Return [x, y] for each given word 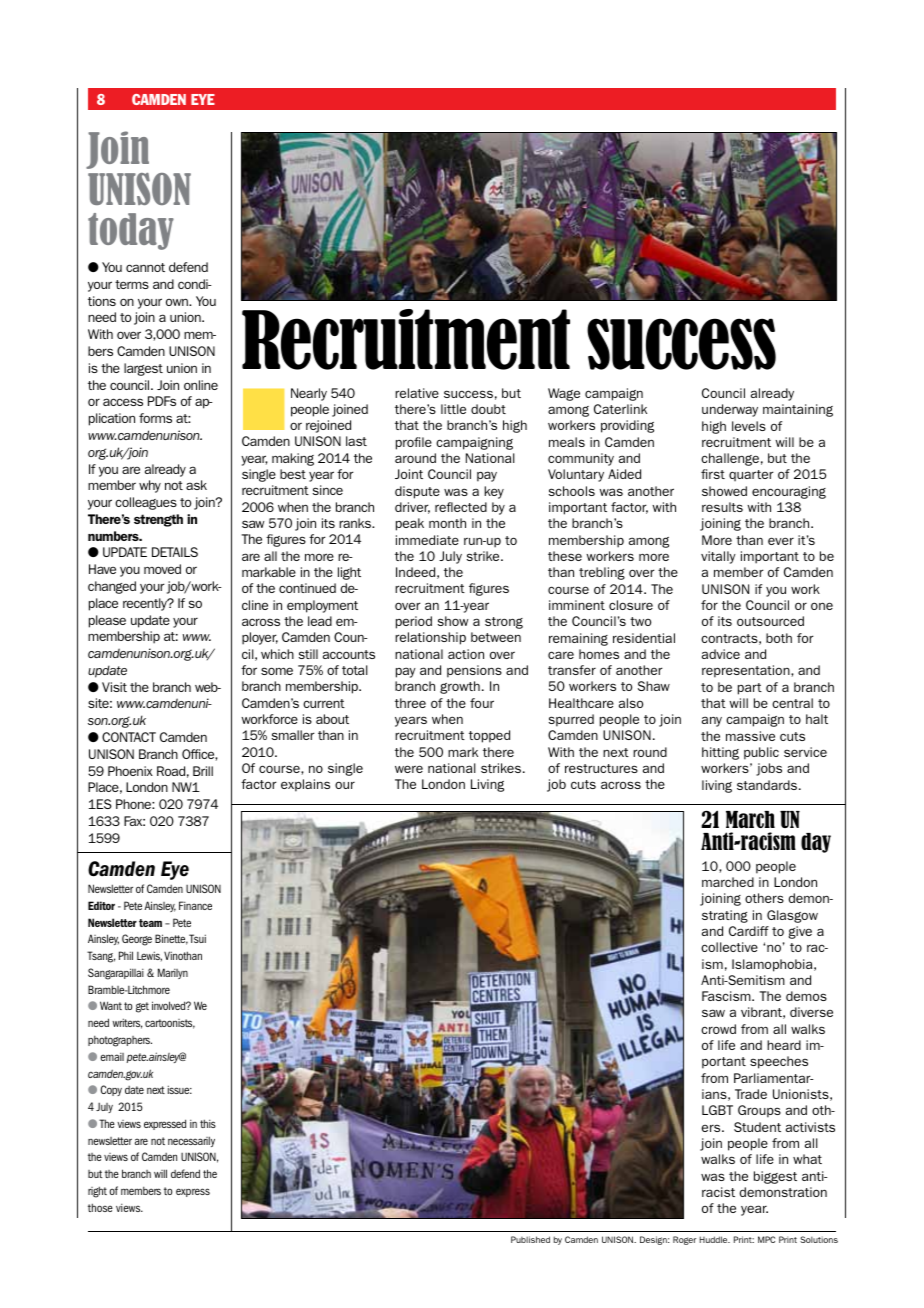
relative [417, 393]
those [100, 1207]
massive [750, 736]
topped [489, 736]
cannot [145, 267]
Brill [203, 771]
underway [730, 410]
